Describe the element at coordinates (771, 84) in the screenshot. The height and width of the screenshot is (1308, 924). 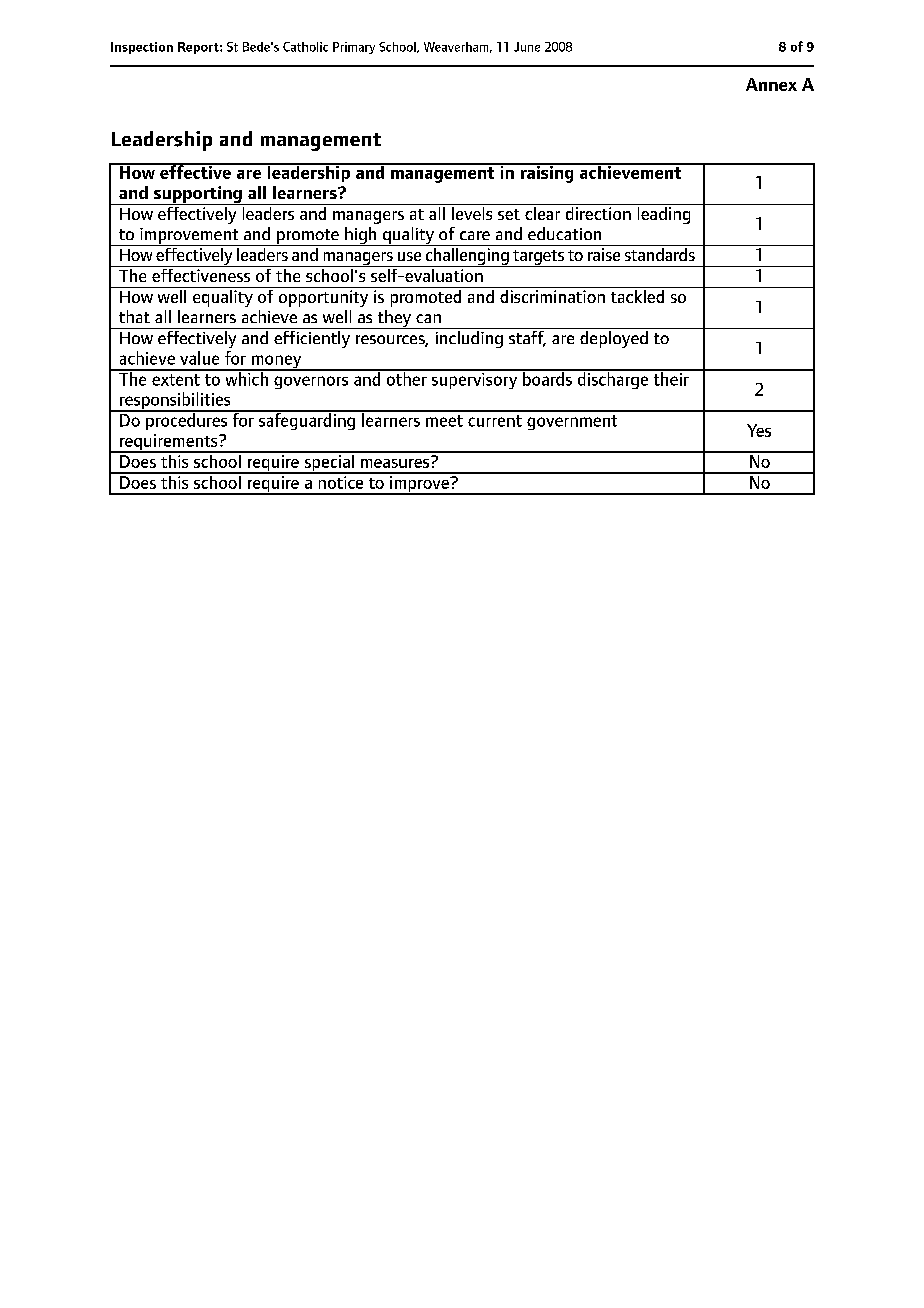
I see `Annex` at that location.
